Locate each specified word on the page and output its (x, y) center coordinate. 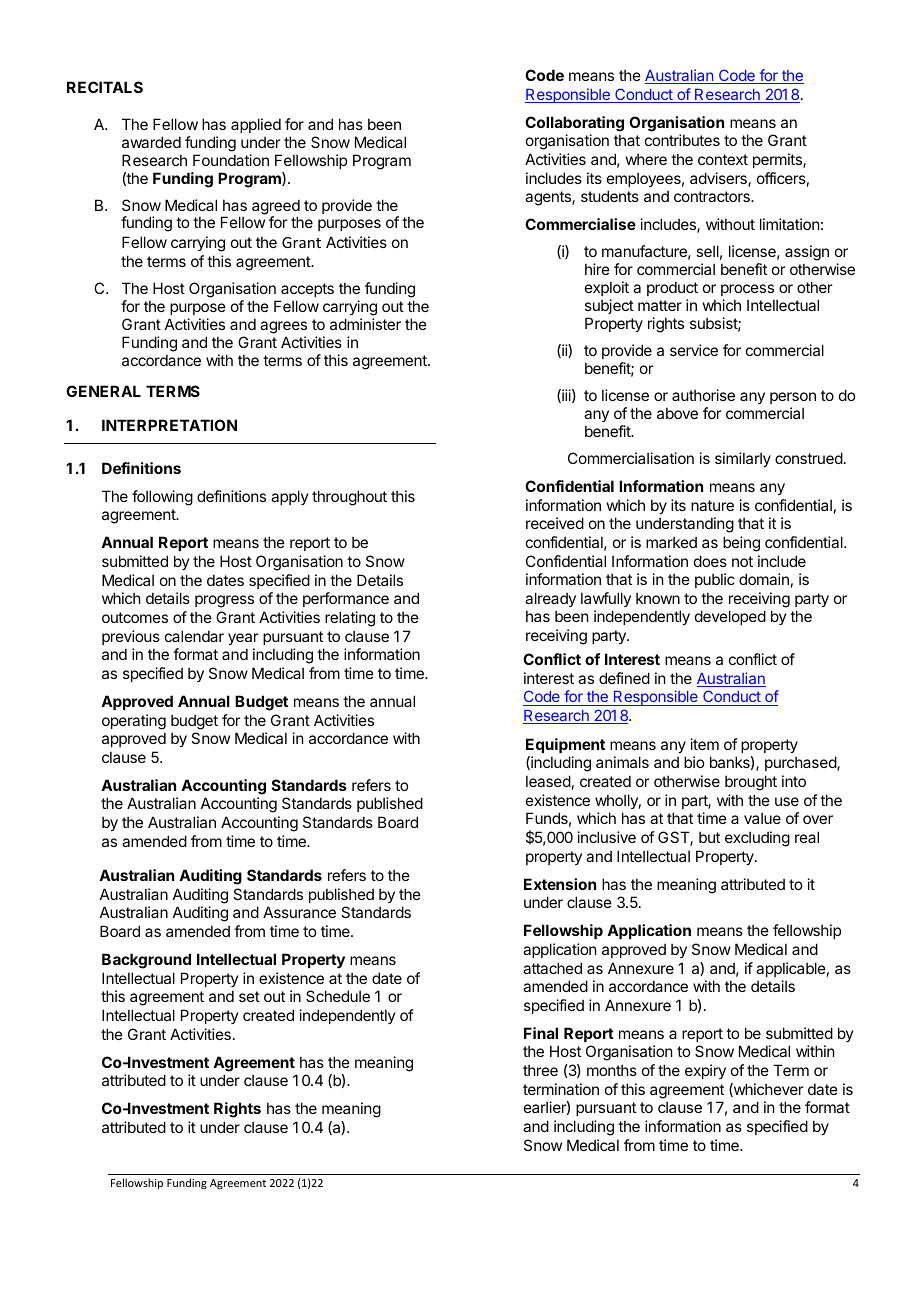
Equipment (565, 745)
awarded (151, 142)
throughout (349, 498)
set (249, 996)
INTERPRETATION (169, 425)
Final (541, 1033)
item (705, 744)
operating (134, 722)
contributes (682, 140)
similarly (743, 459)
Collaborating (574, 124)
